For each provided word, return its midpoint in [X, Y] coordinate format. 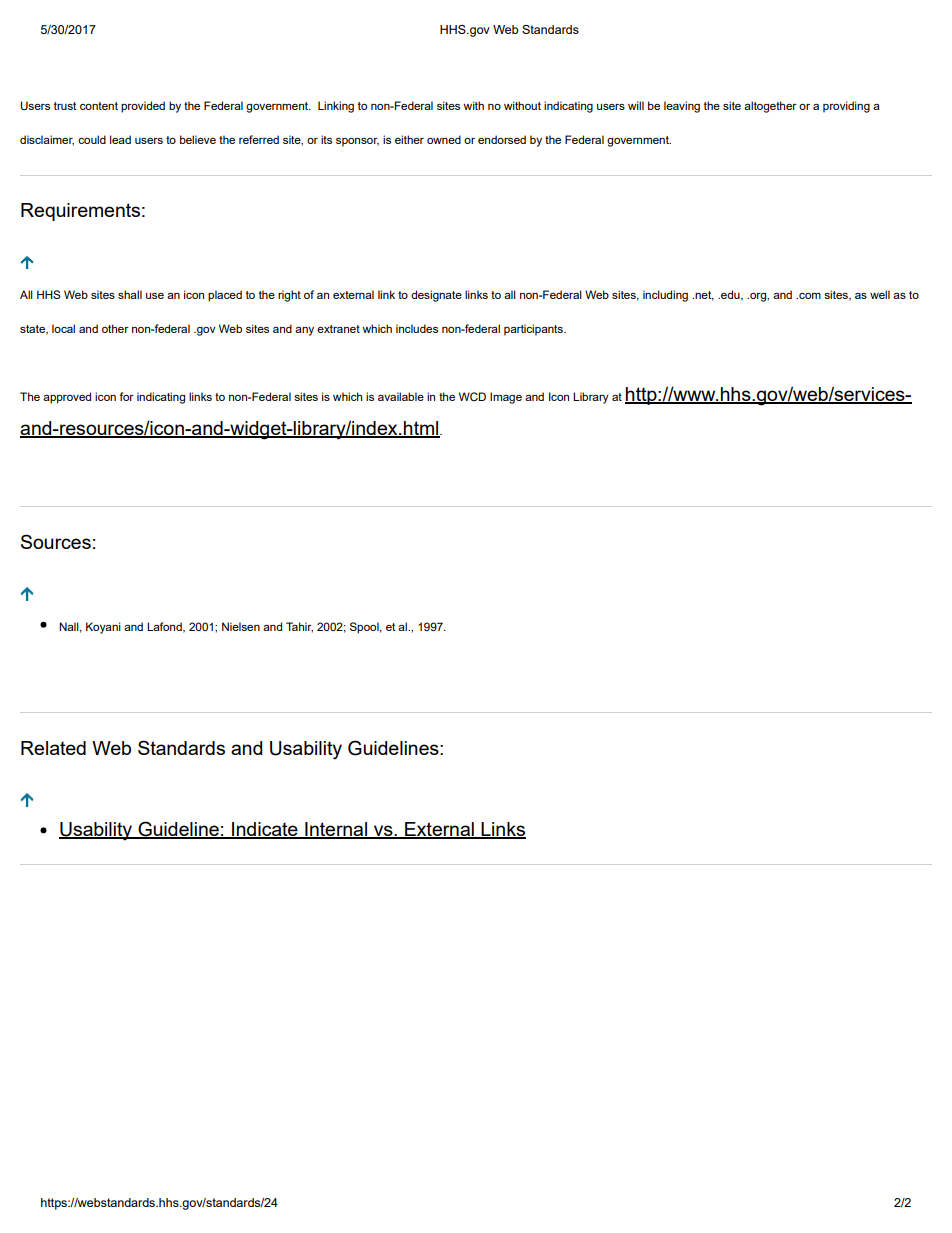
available [401, 396]
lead [120, 139]
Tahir [299, 627]
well [880, 294]
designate [436, 296]
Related [53, 748]
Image [506, 398]
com [809, 296]
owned [444, 139]
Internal [336, 830]
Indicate [265, 830]
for [126, 396]
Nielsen [241, 626]
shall [130, 294]
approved [67, 398]
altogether [770, 107]
